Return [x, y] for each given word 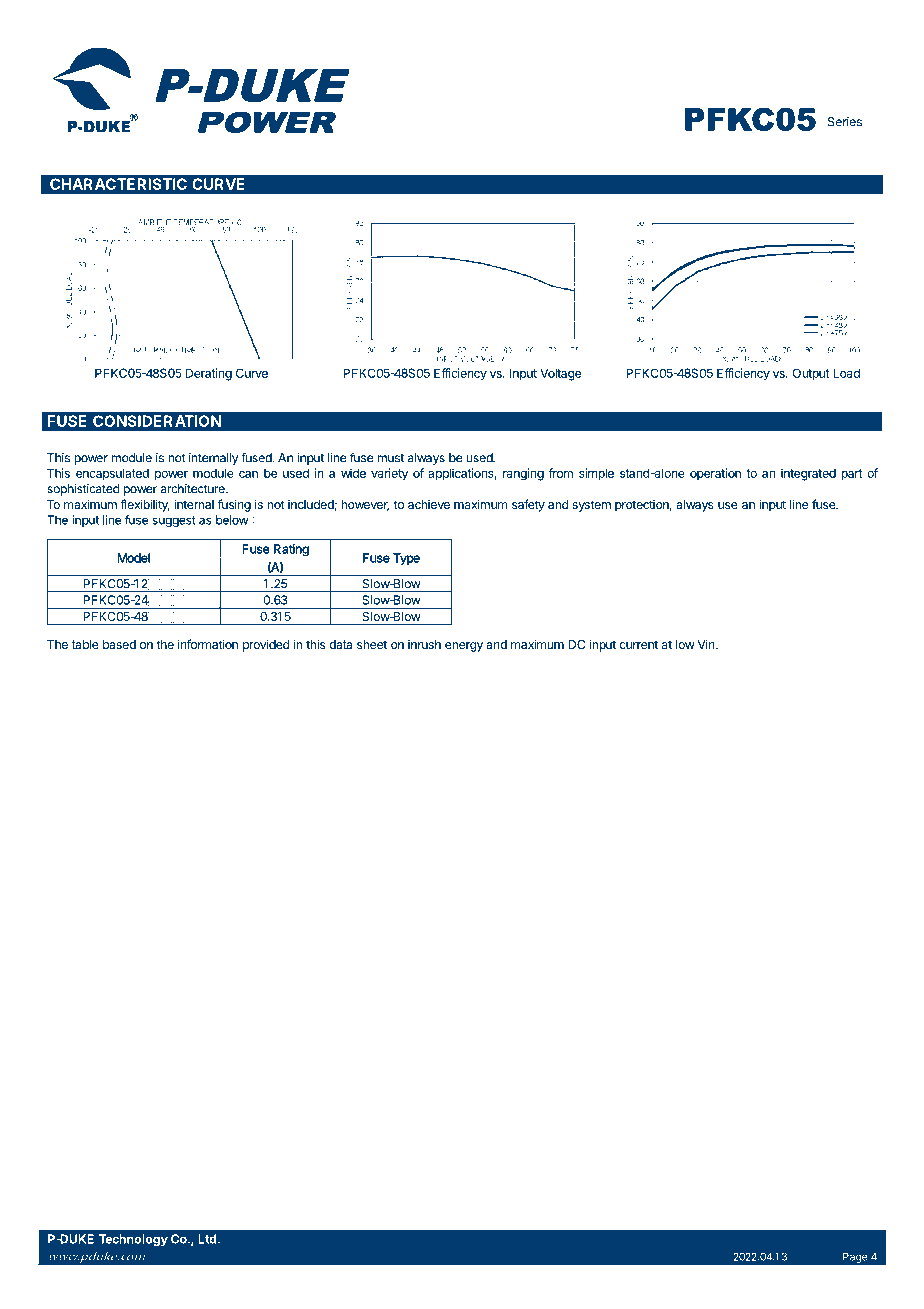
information [208, 644]
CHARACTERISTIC [118, 184]
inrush [424, 644]
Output [810, 374]
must [390, 458]
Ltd [207, 1239]
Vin [707, 644]
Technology [133, 1240]
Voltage [560, 374]
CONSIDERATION [157, 421]
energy [464, 647]
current [638, 644]
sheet [372, 644]
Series [845, 122]
